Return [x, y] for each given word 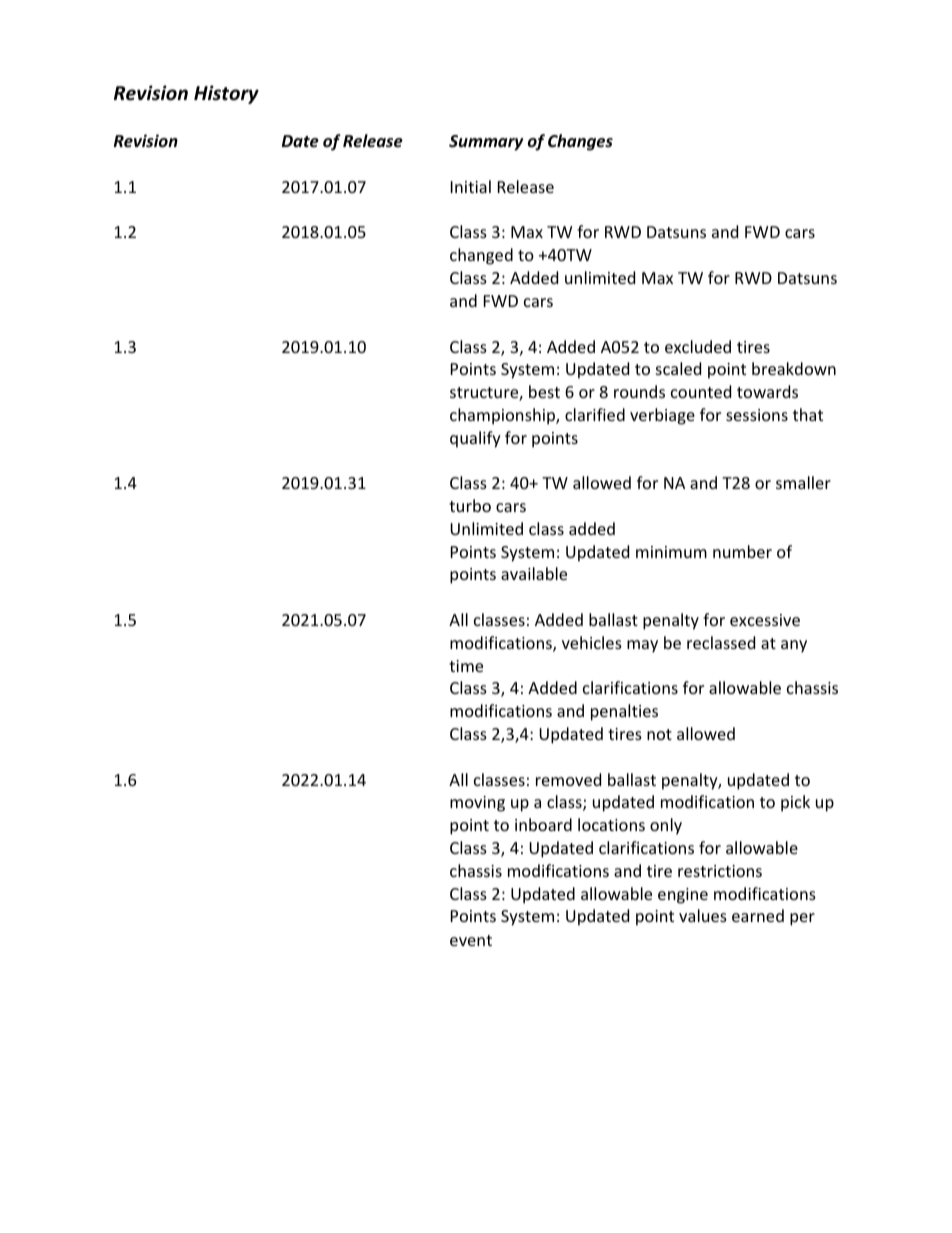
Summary [486, 143]
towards [767, 391]
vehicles [592, 642]
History [226, 94]
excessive [765, 620]
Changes [580, 142]
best [544, 391]
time [466, 666]
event [471, 940]
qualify [475, 439]
